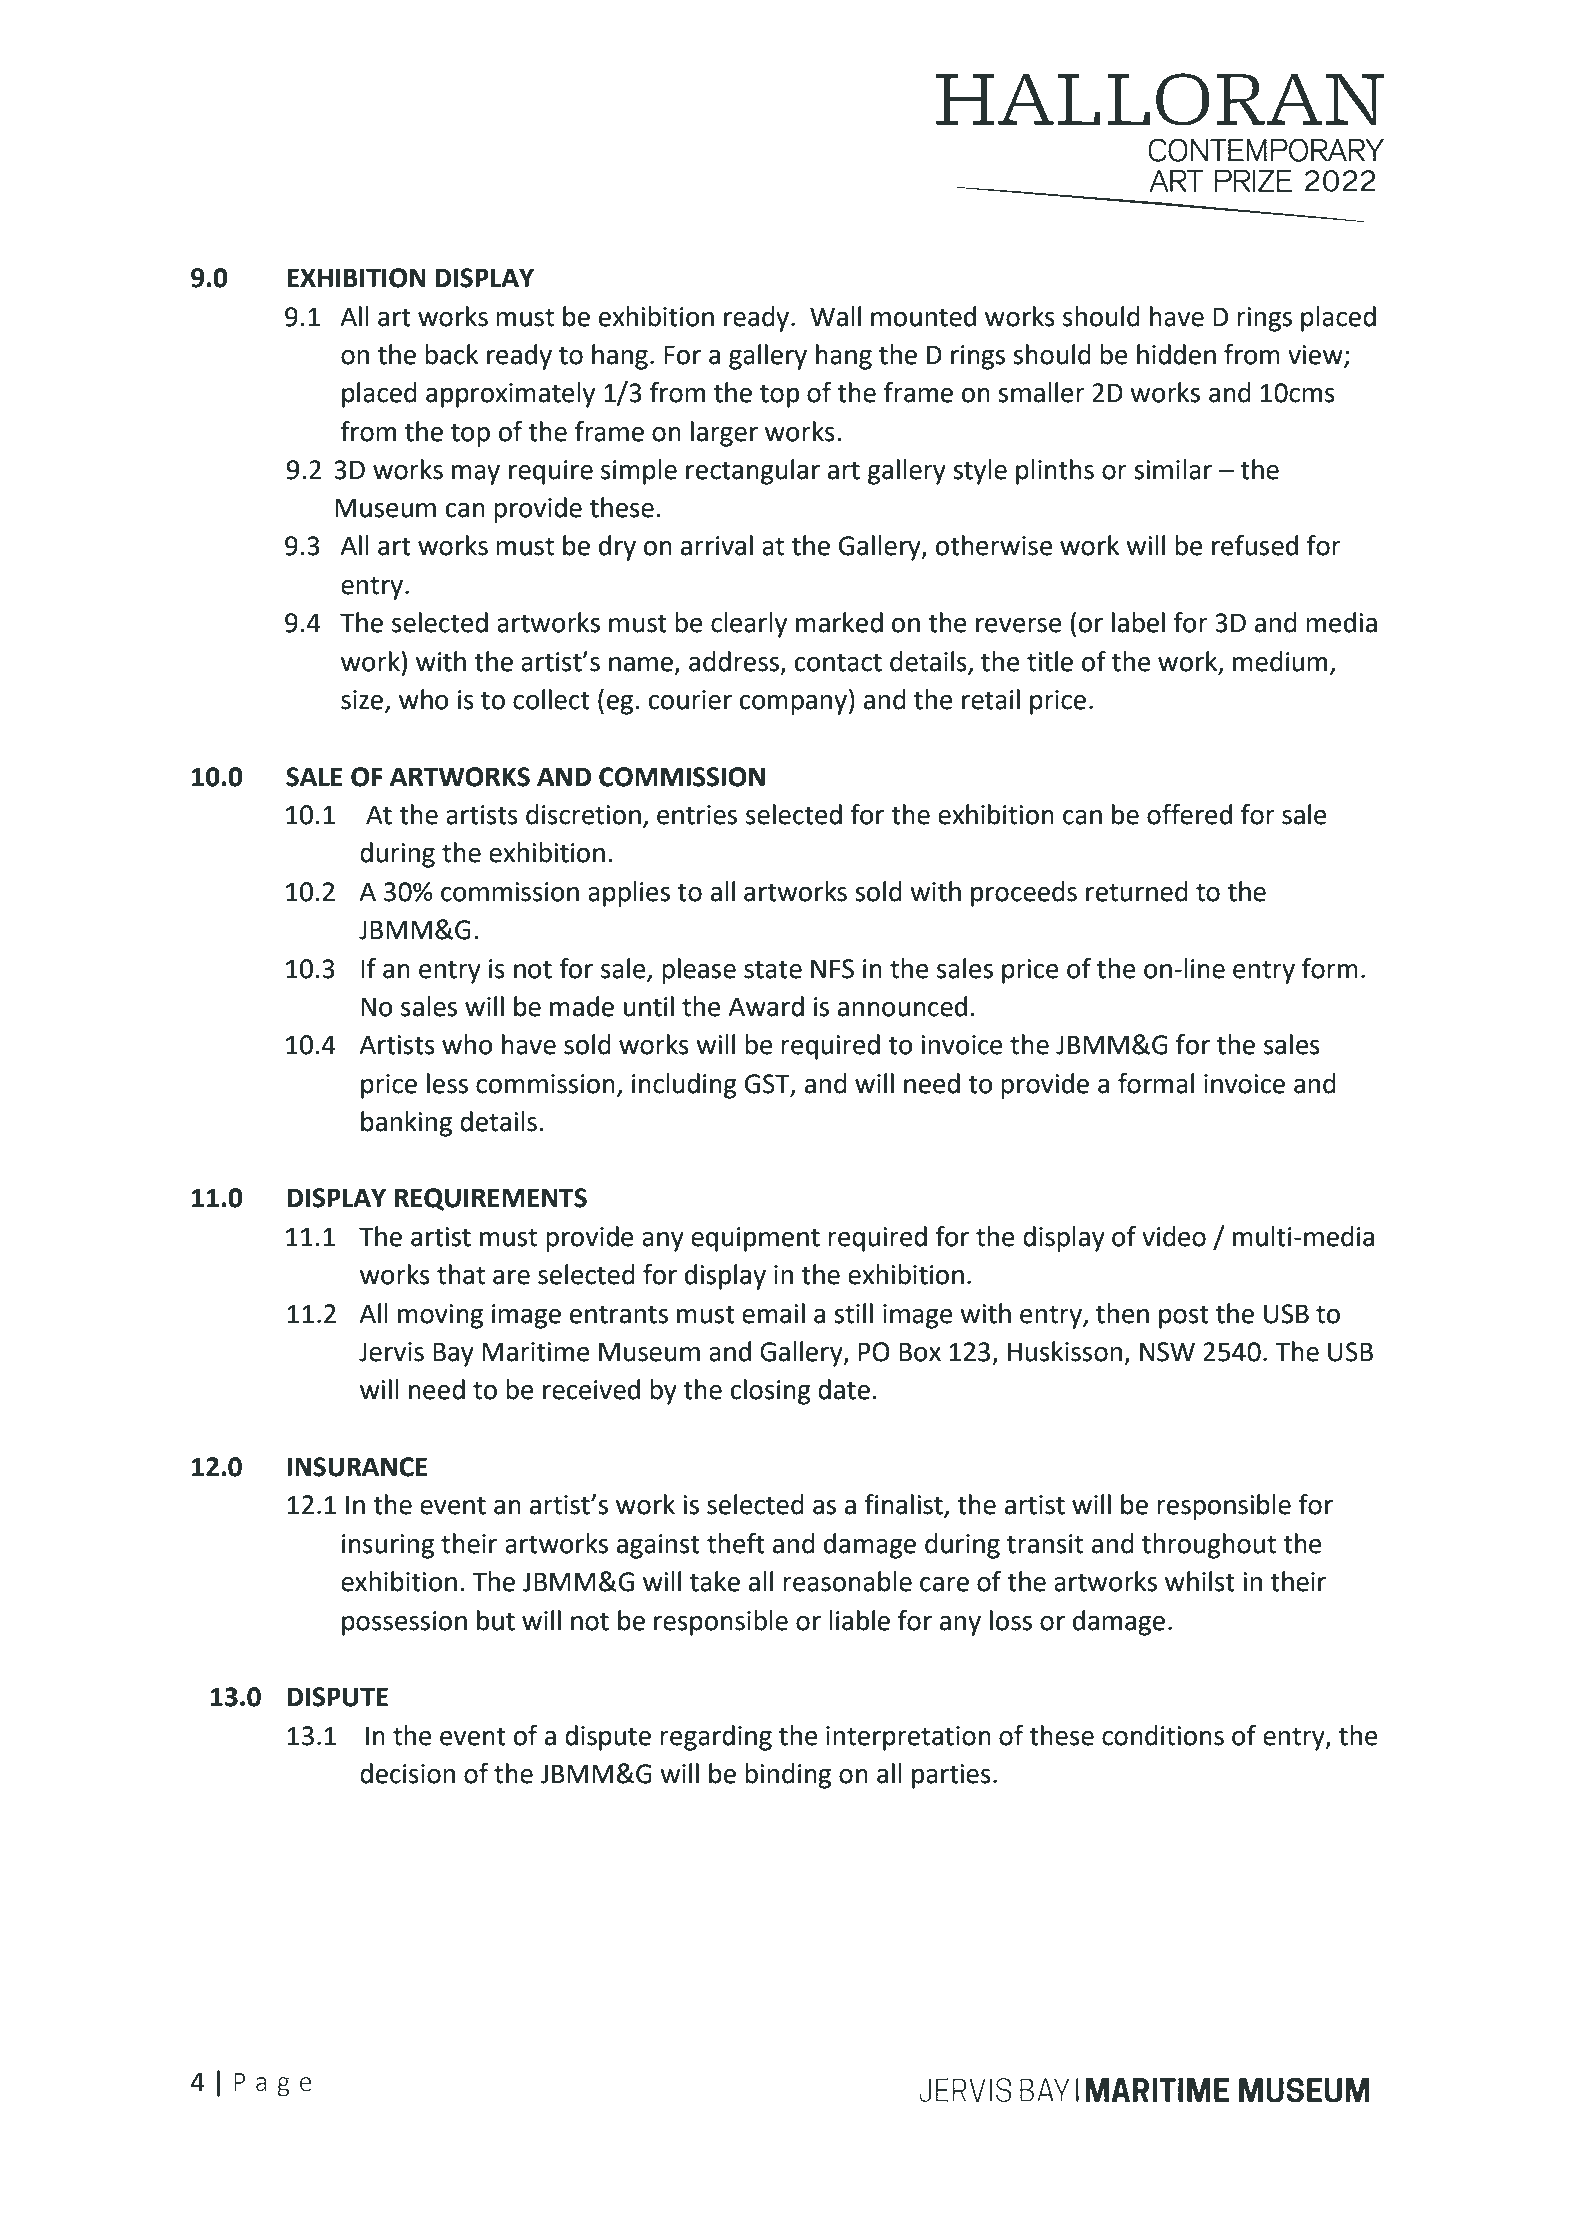  I want to click on still, so click(853, 1313).
